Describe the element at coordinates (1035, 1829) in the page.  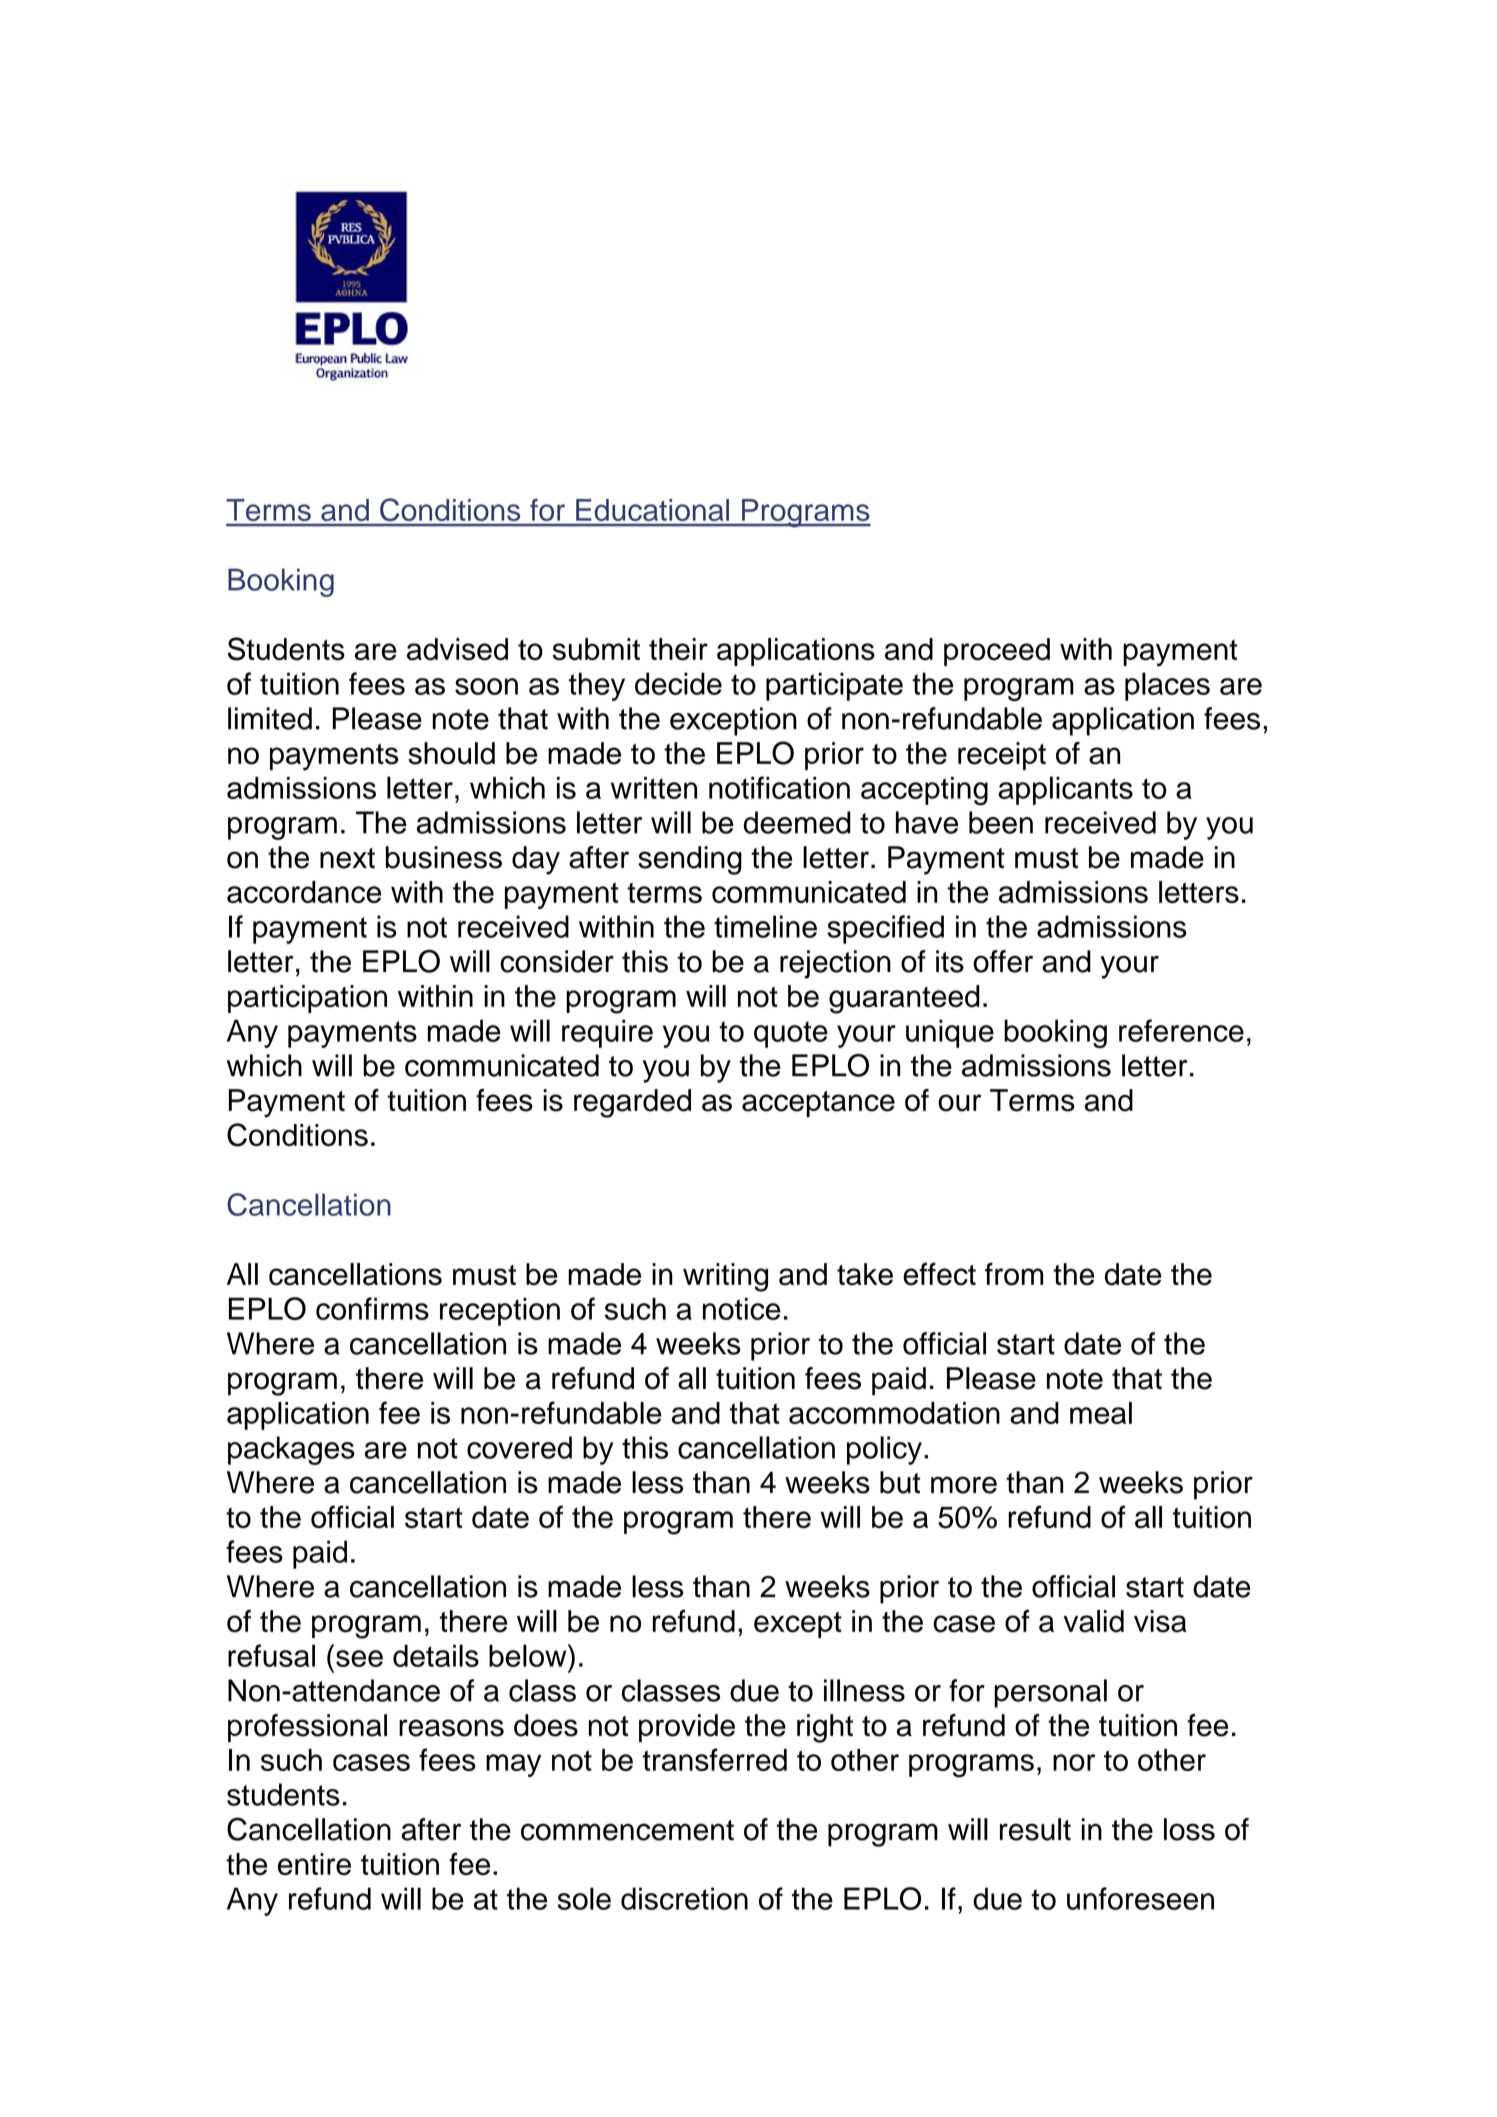
I see `result` at that location.
